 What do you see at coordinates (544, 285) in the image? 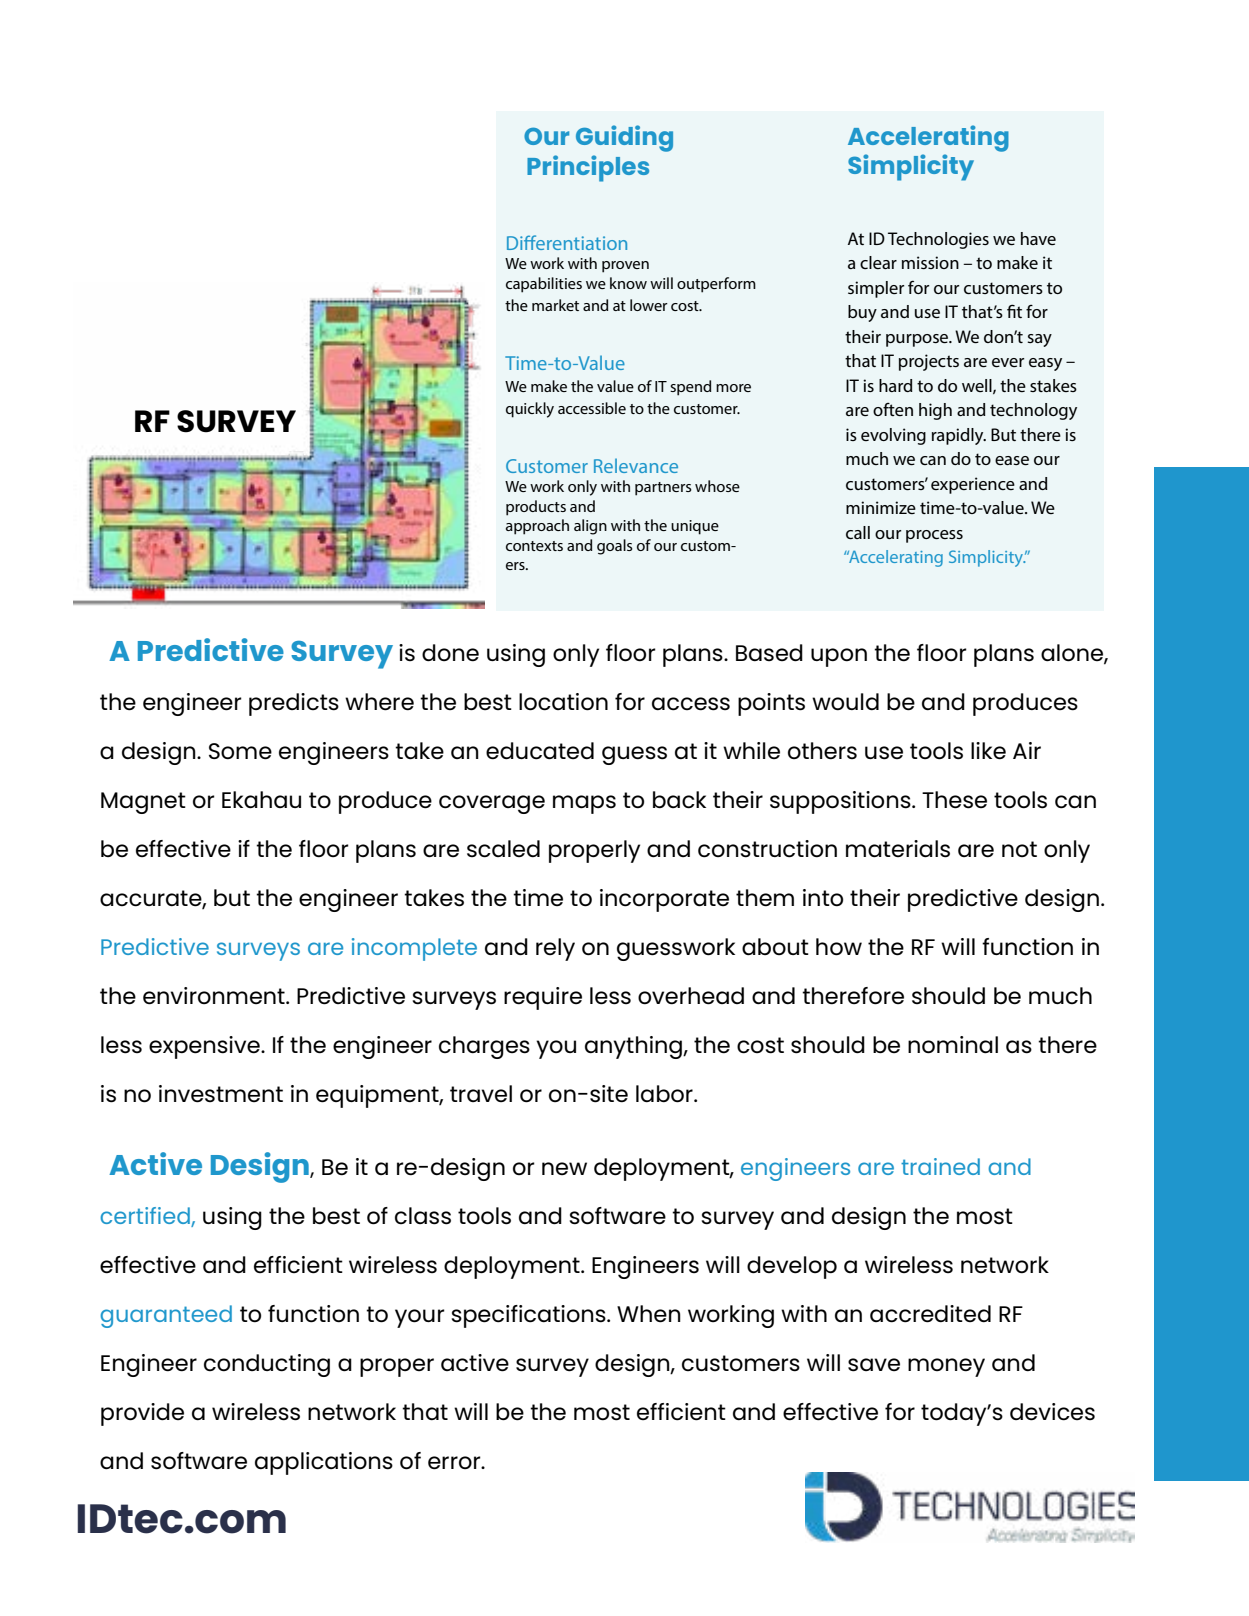
I see `capabilities` at bounding box center [544, 285].
